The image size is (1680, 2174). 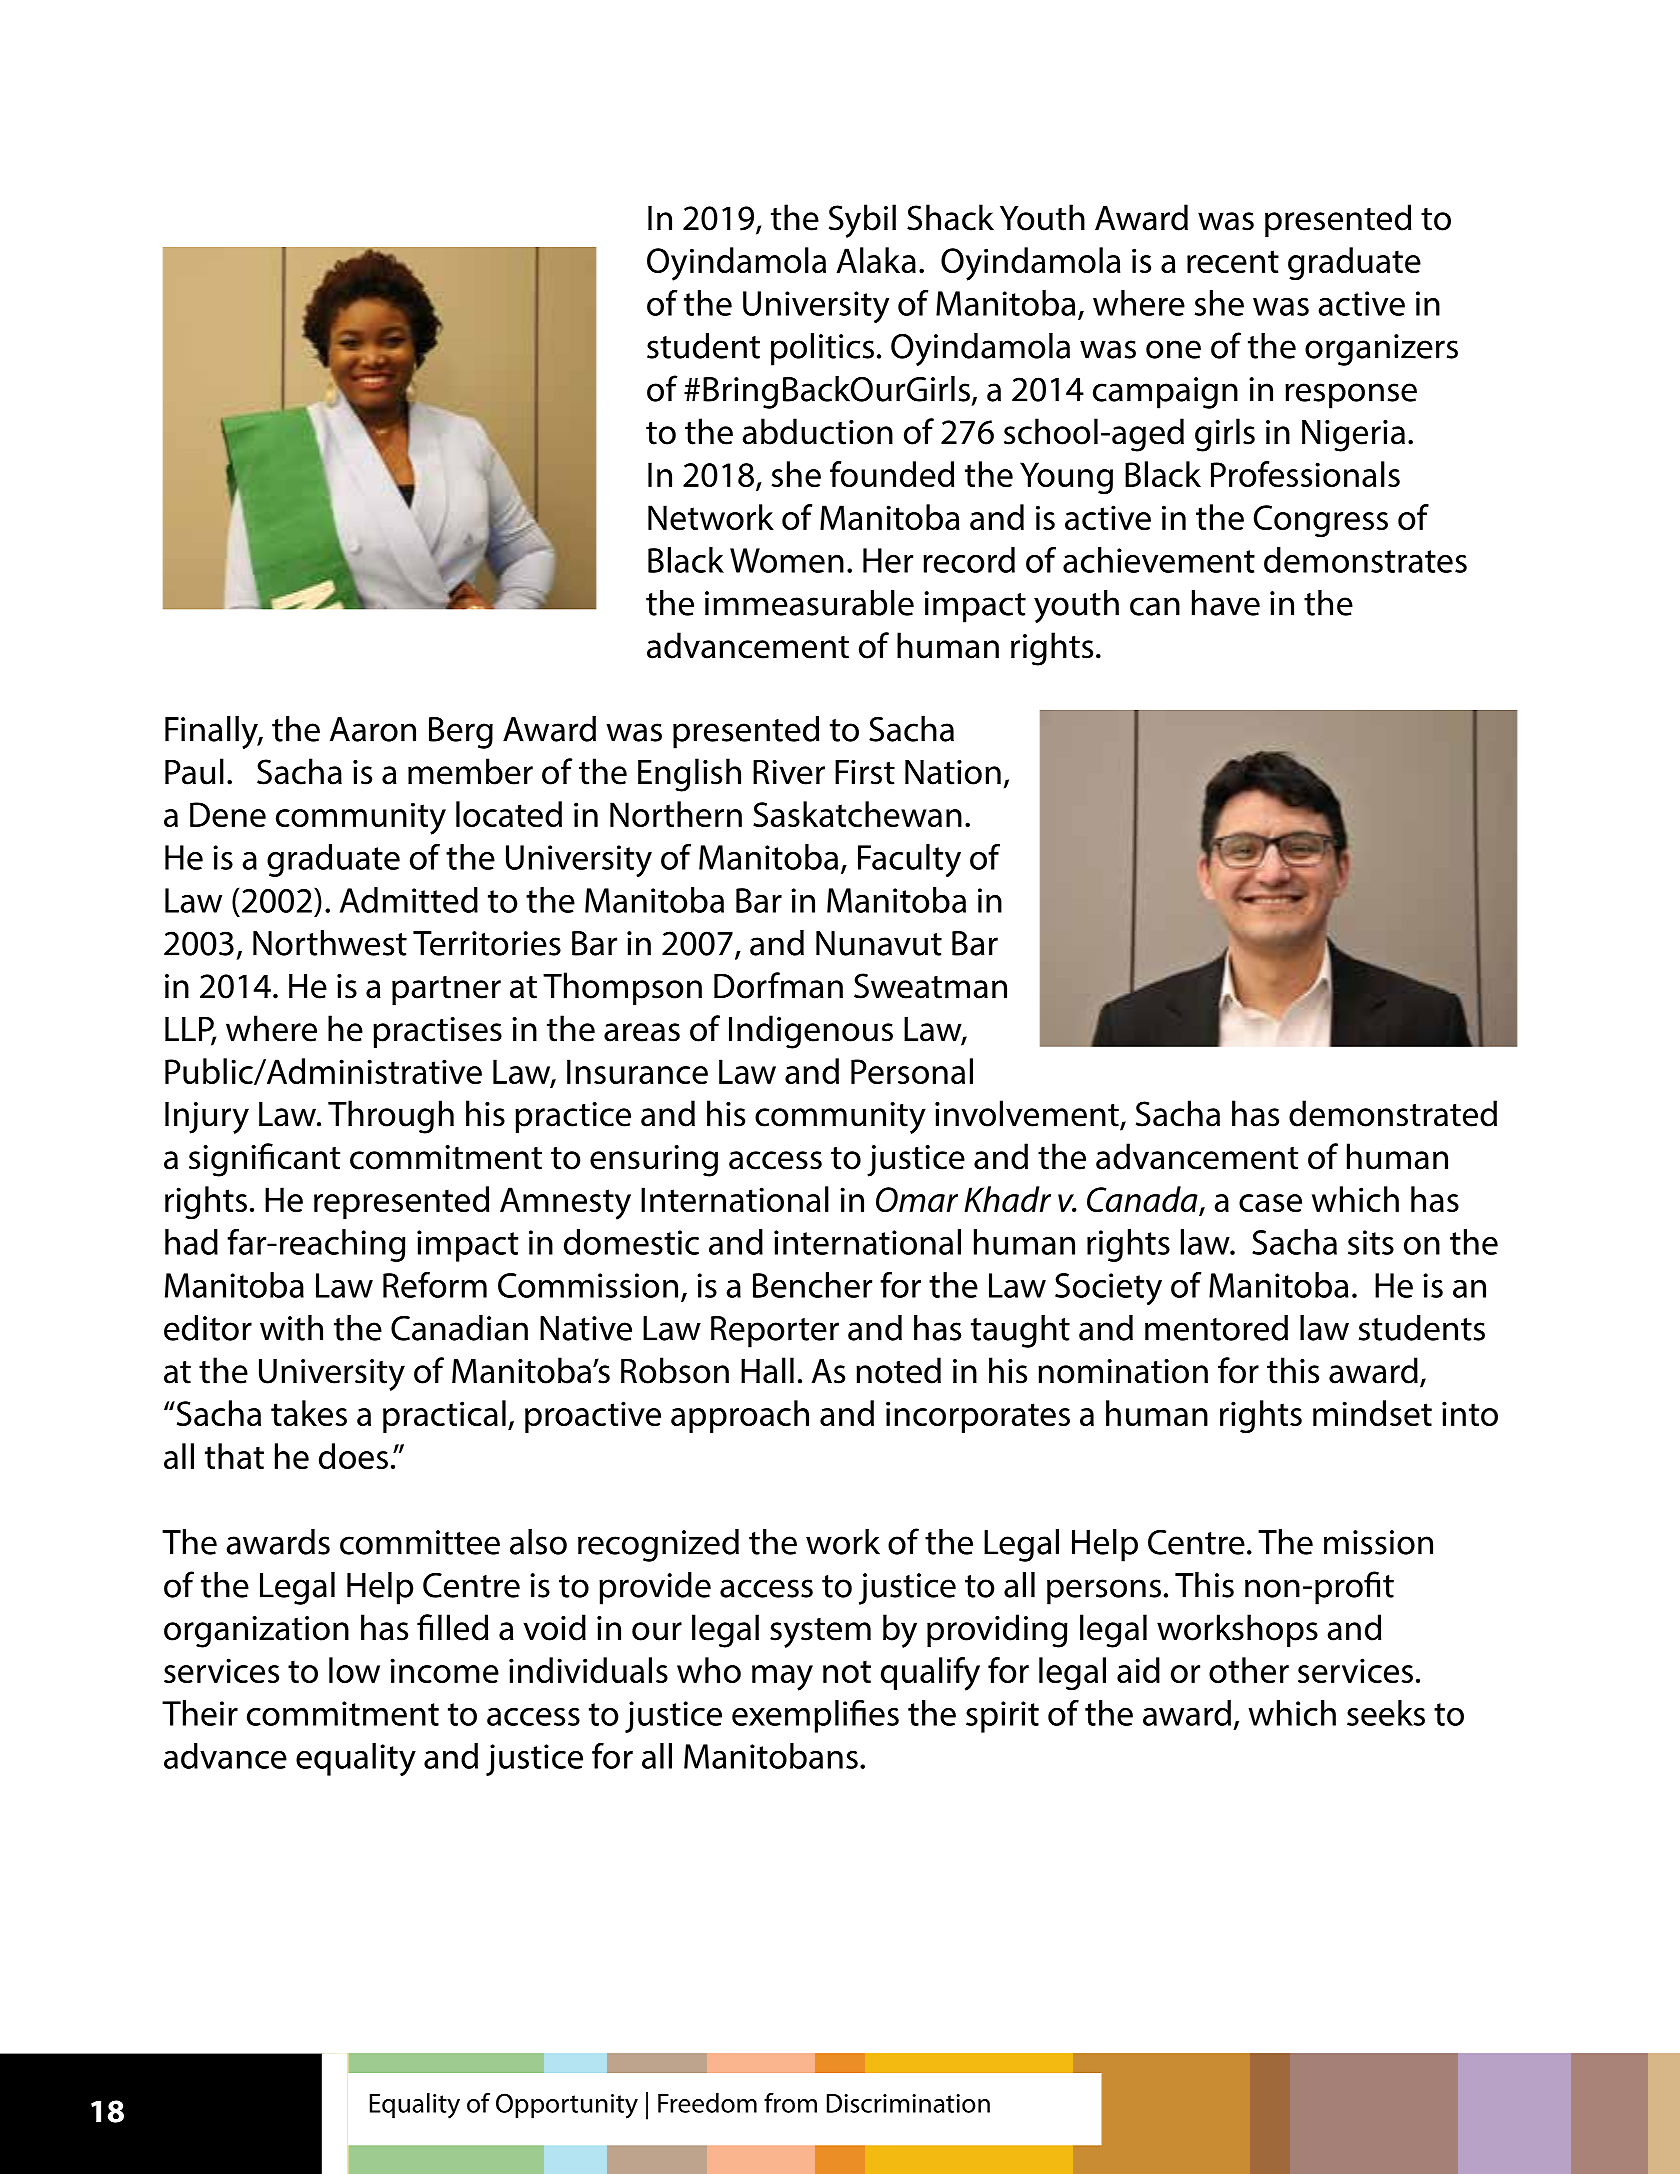 I want to click on from, so click(x=790, y=2103).
